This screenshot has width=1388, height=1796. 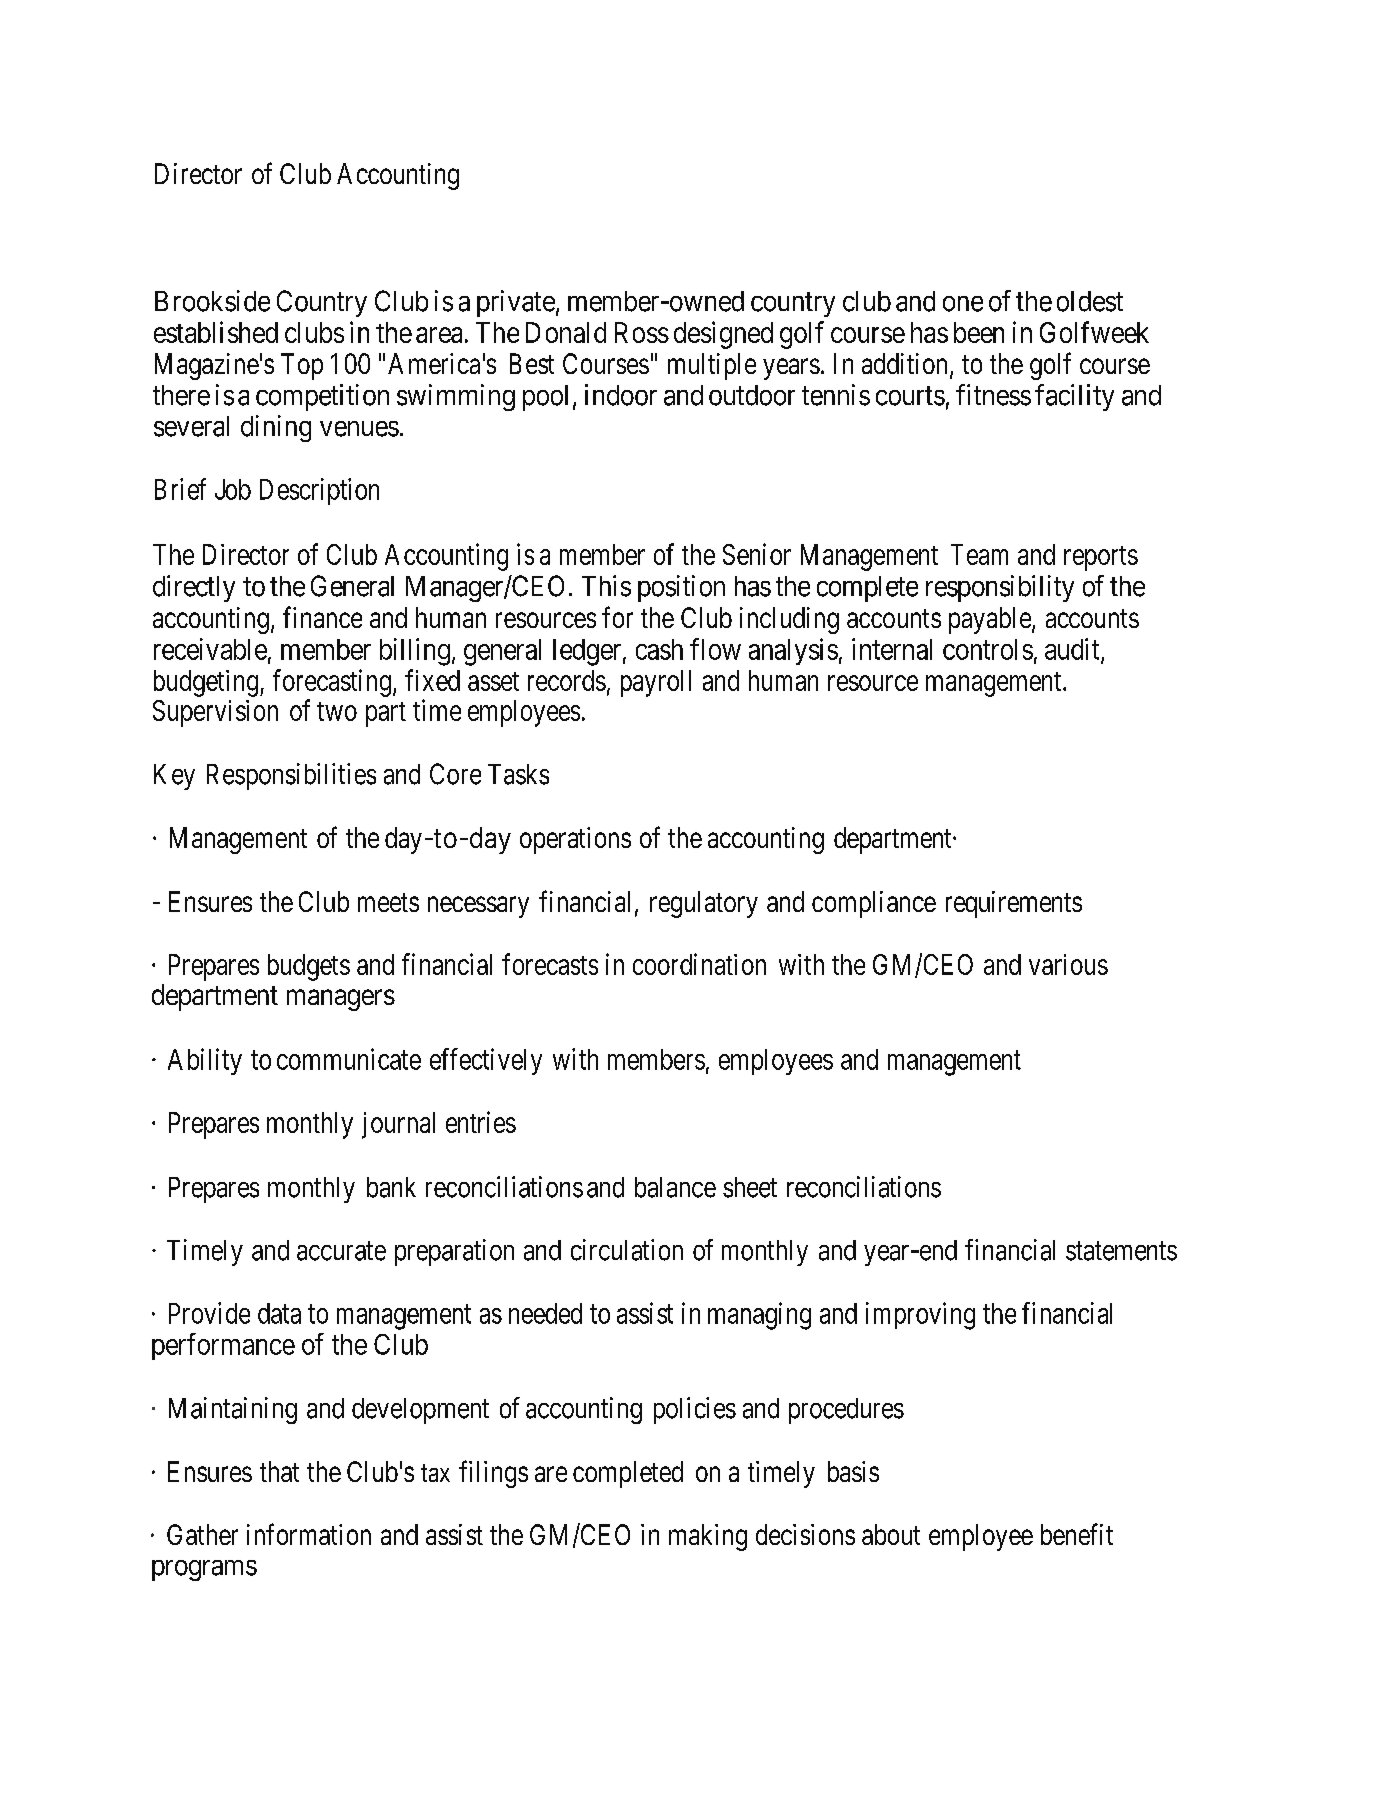 I want to click on Ross, so click(x=642, y=332).
